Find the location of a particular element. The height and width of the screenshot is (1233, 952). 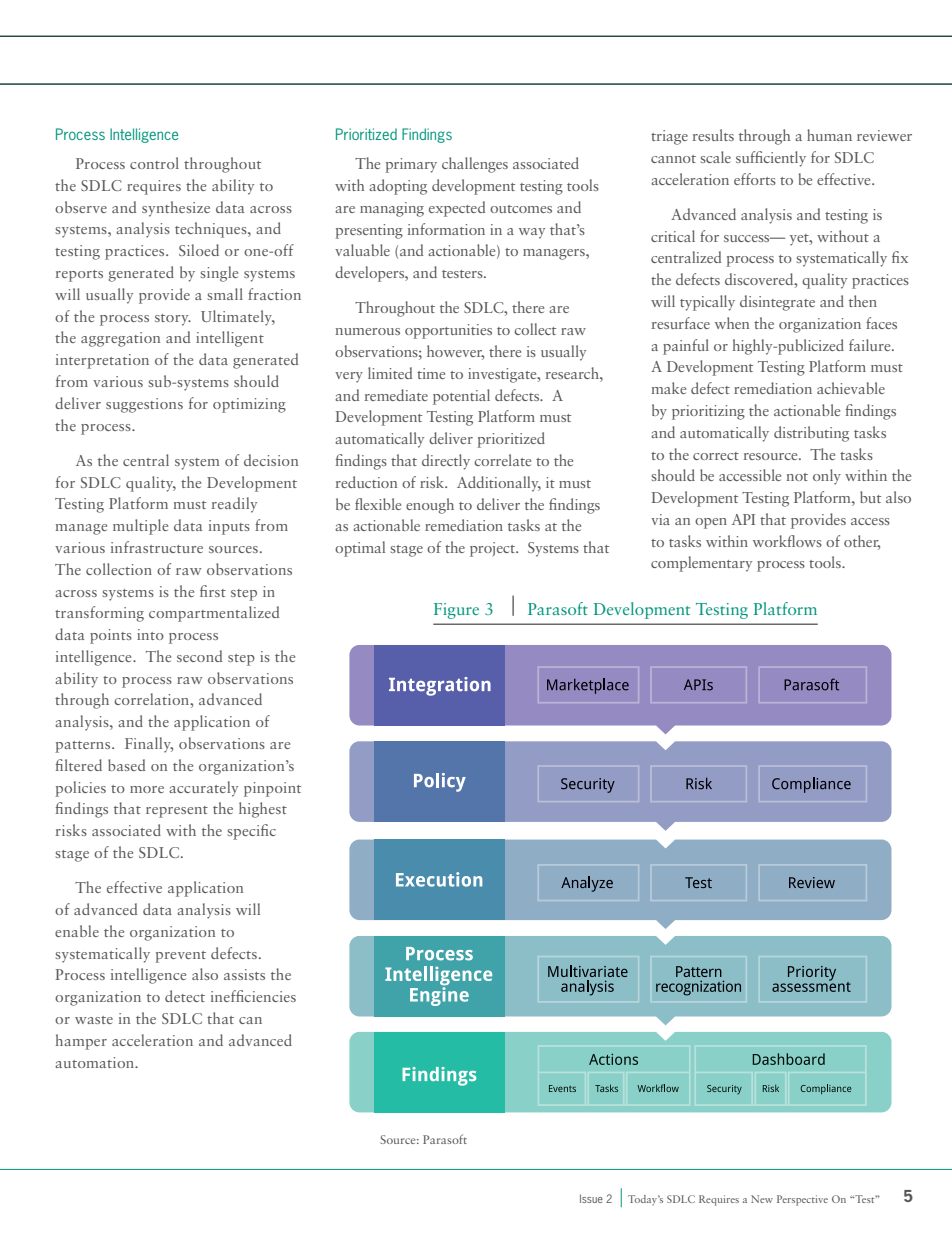

complementary is located at coordinates (701, 564).
